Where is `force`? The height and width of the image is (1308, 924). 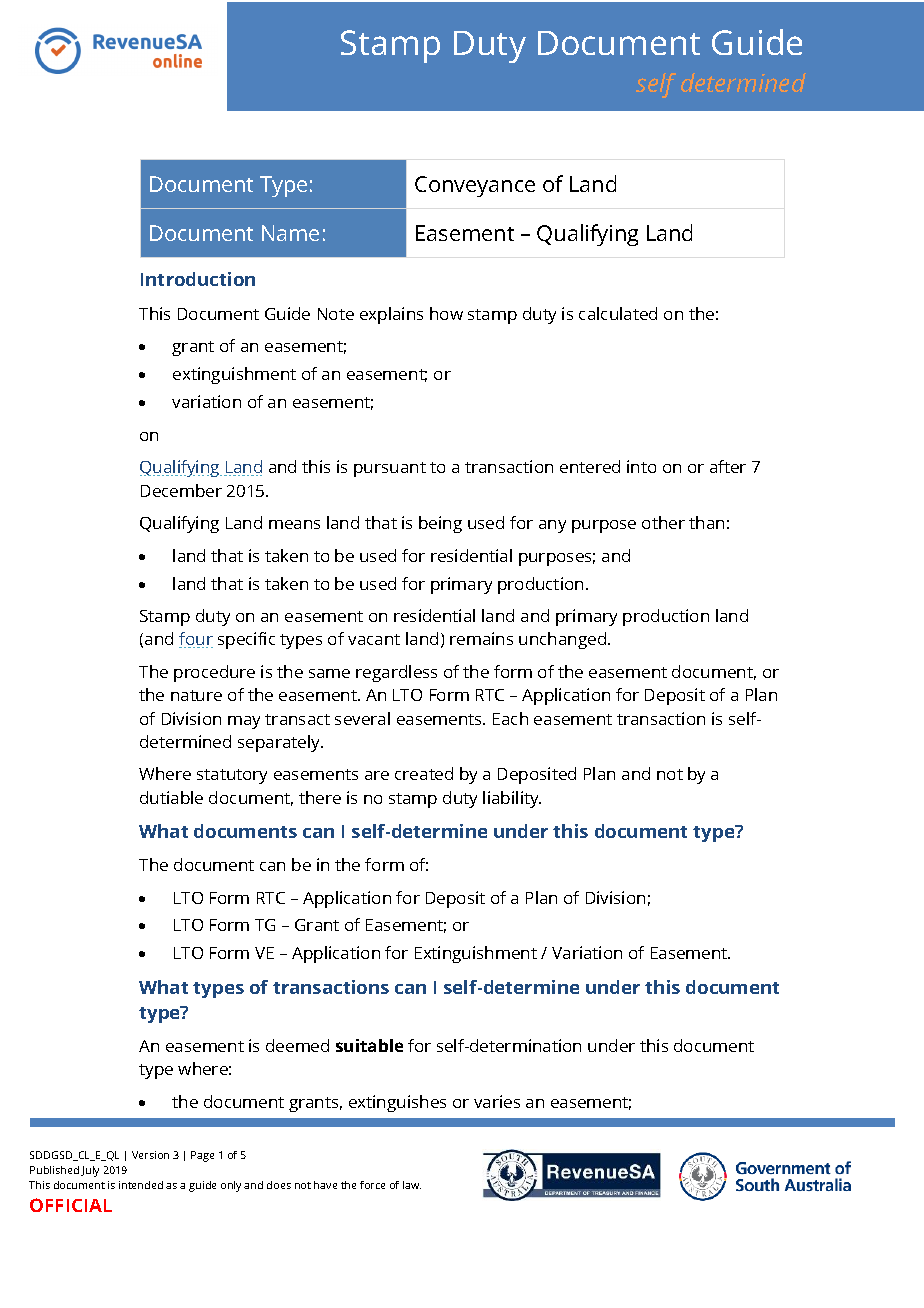
force is located at coordinates (372, 1185).
